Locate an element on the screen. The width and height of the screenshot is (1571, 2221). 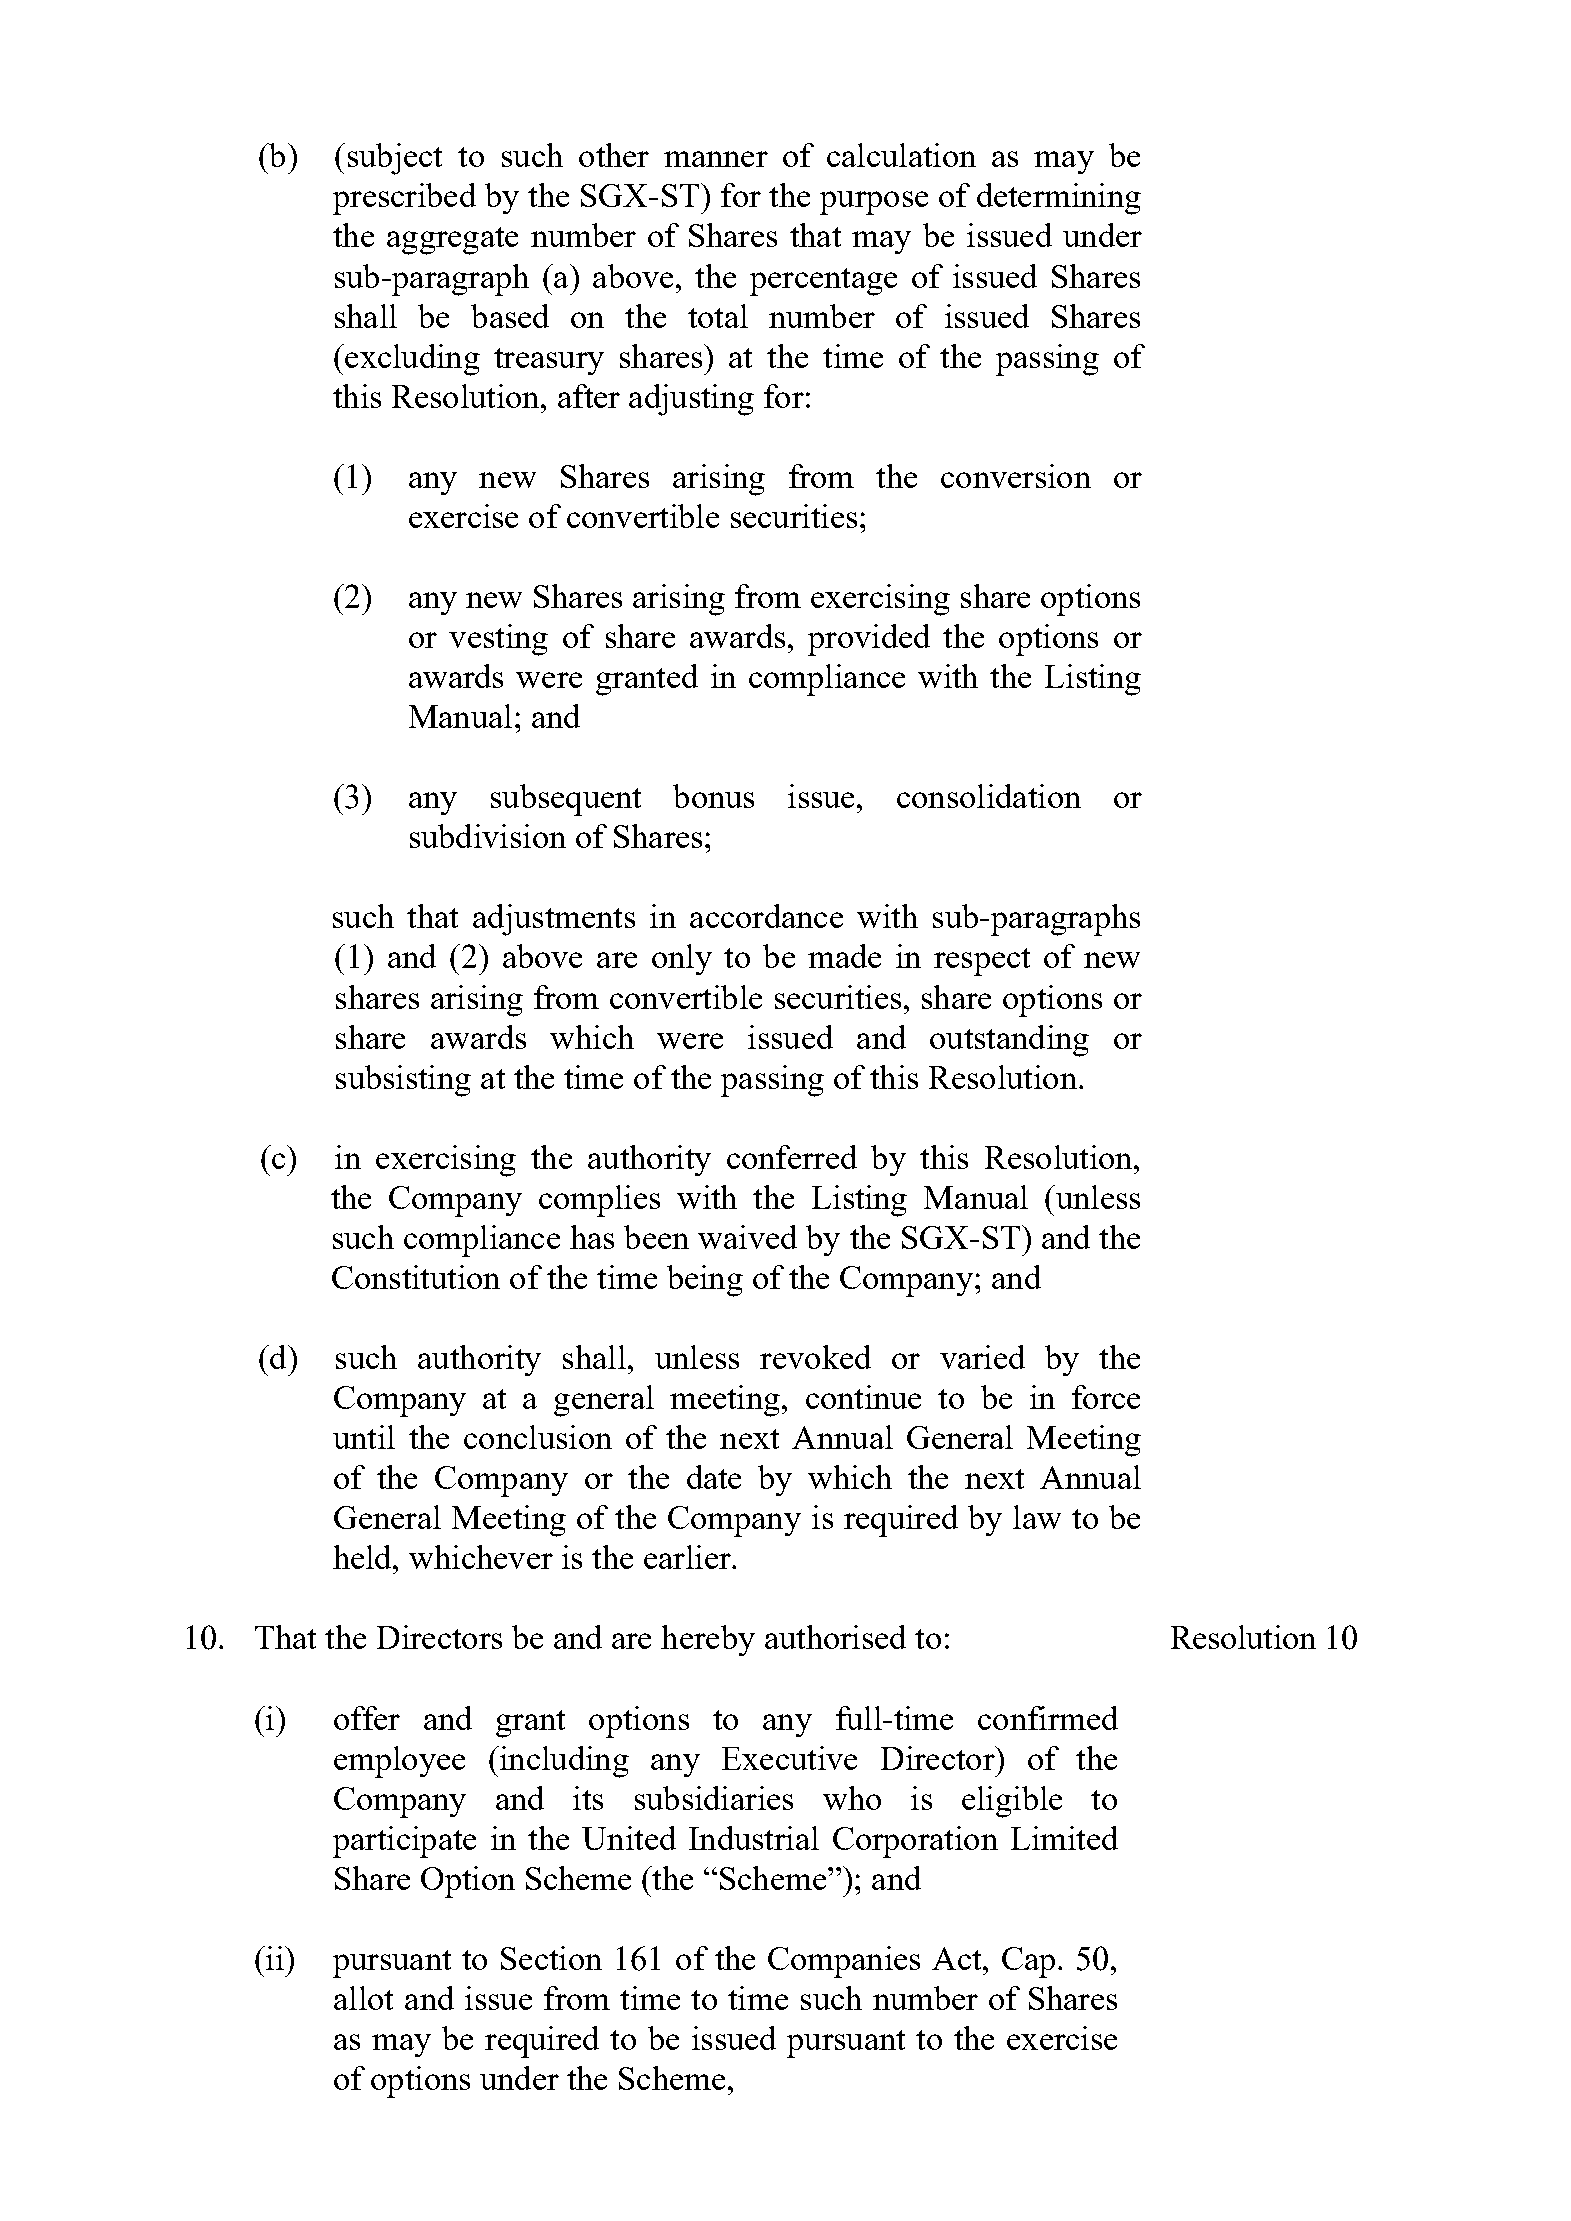
aggregate is located at coordinates (452, 241).
